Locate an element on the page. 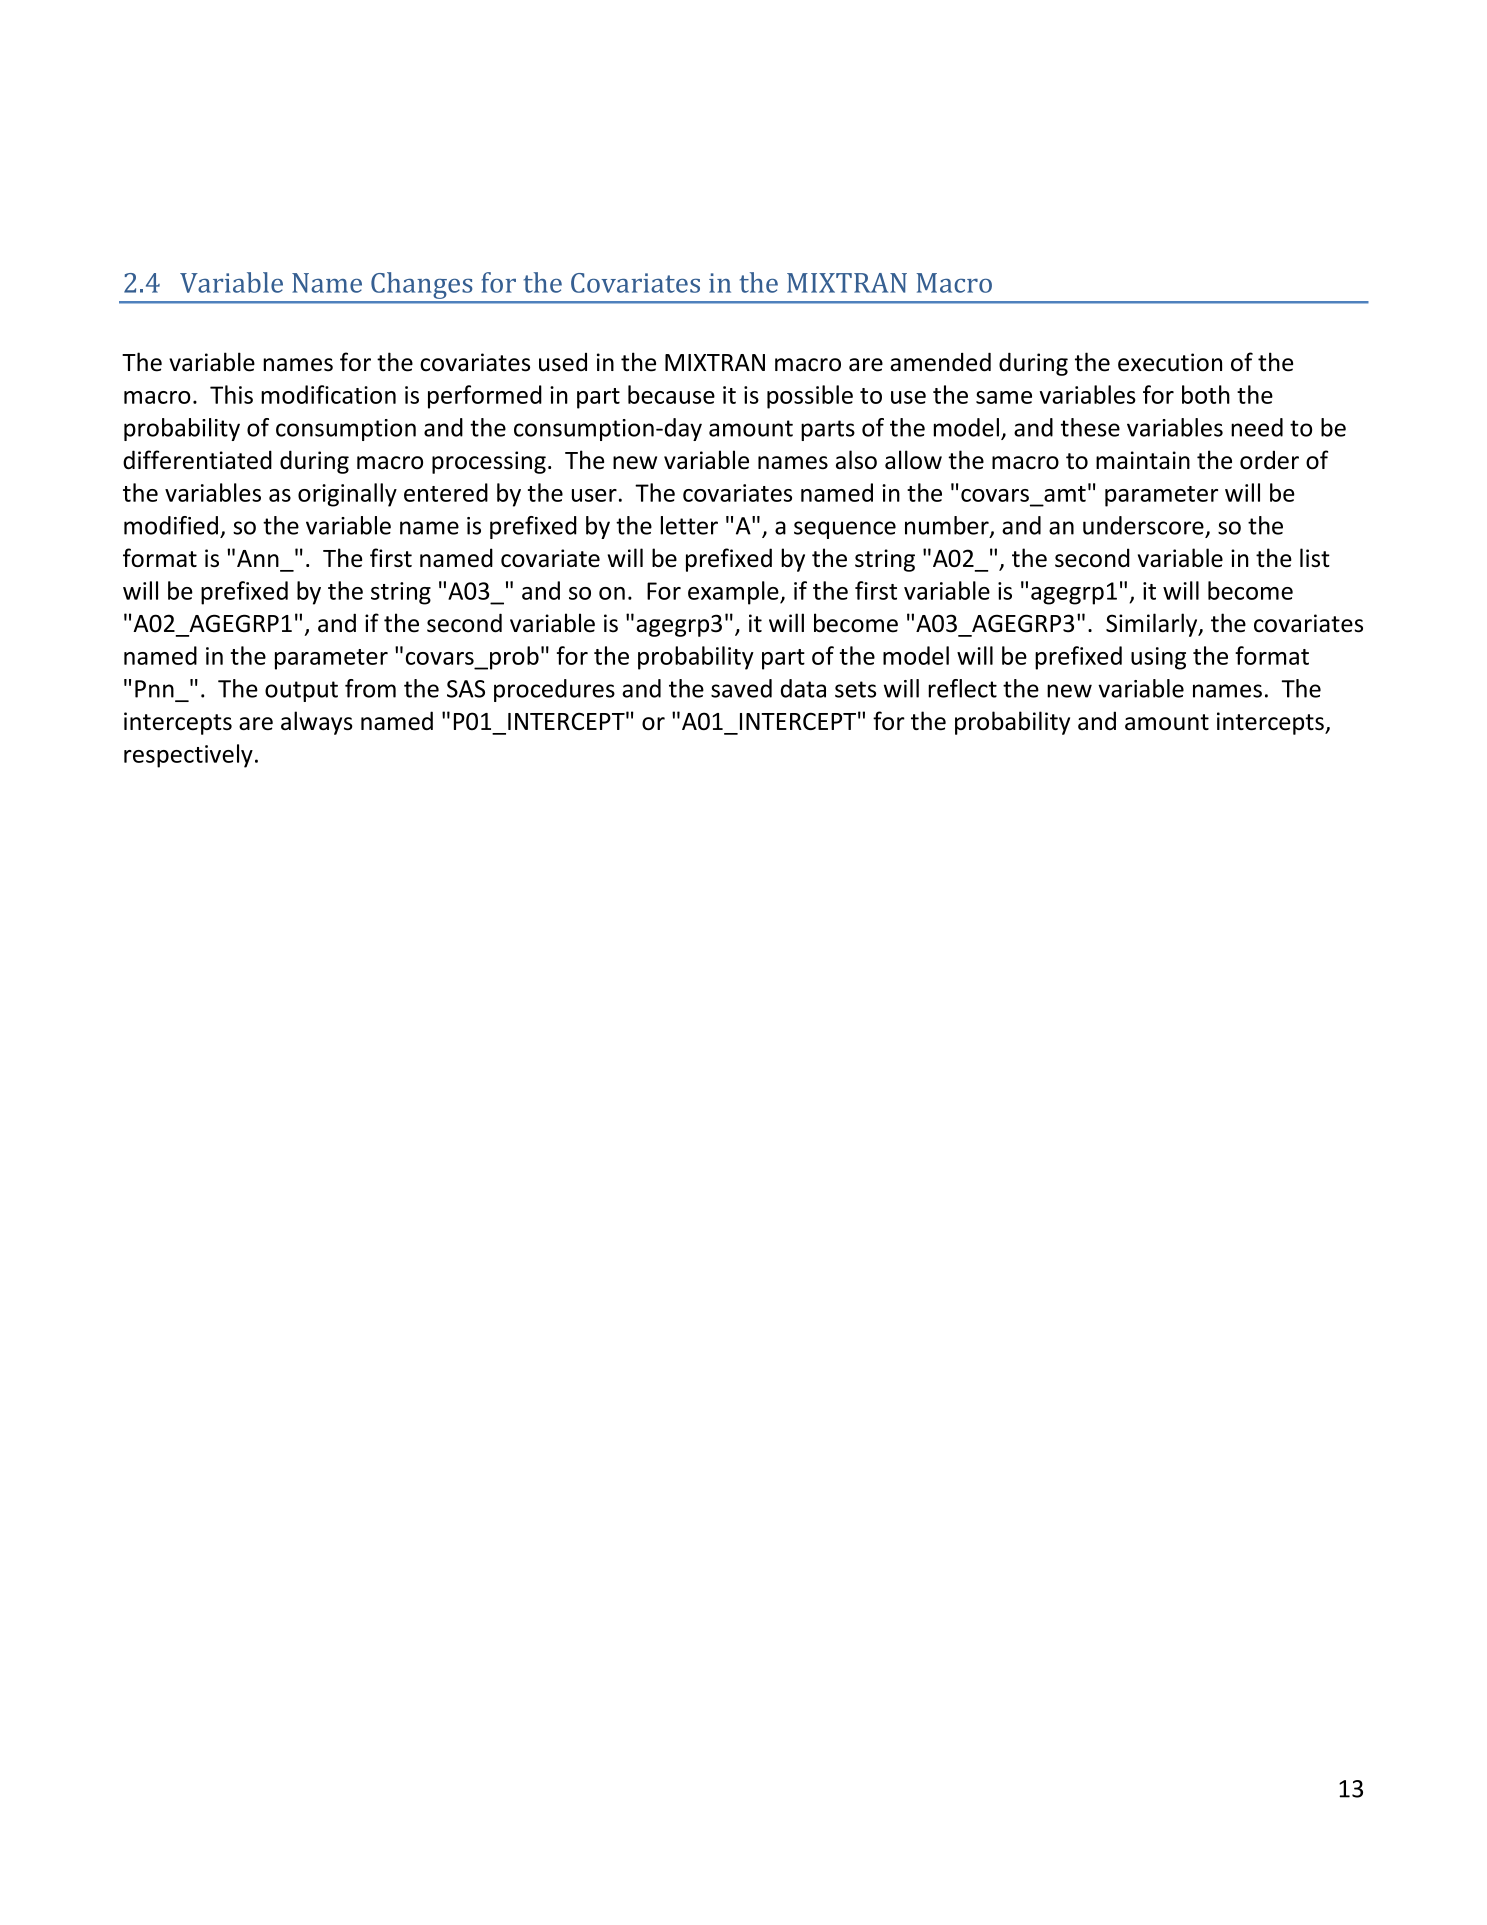 The width and height of the image is (1487, 1925). modification is located at coordinates (328, 394).
